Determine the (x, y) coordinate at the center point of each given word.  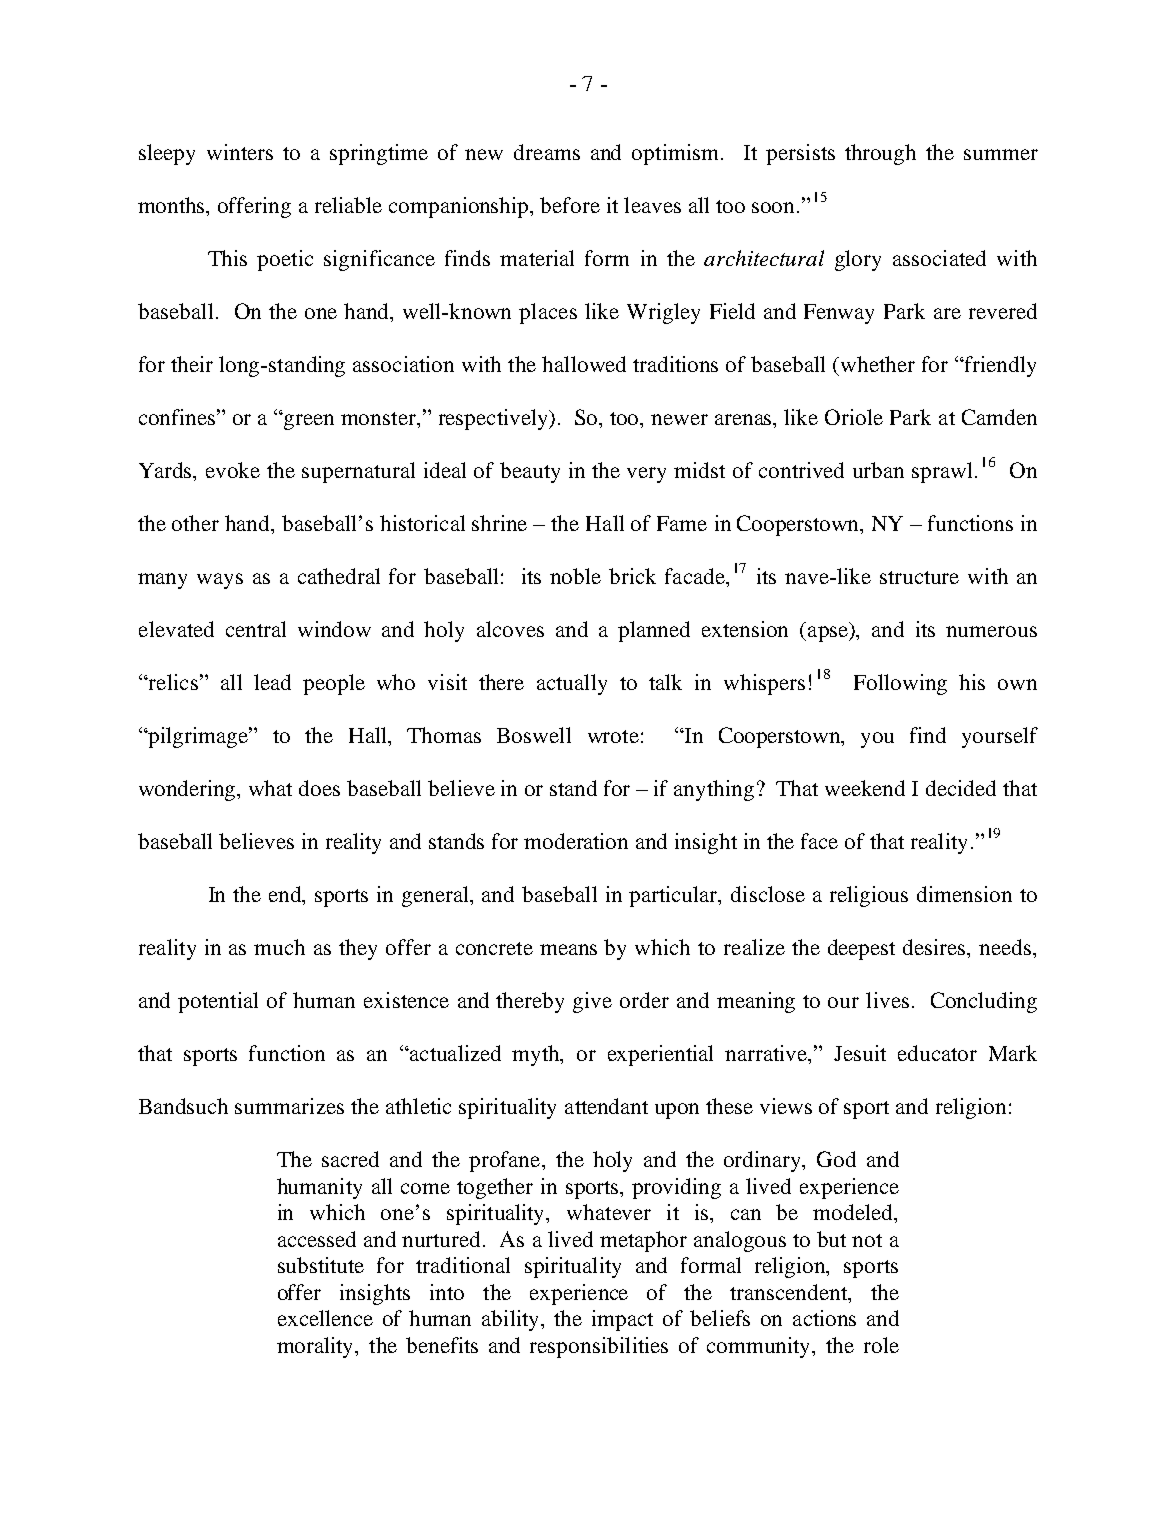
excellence (325, 1318)
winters (240, 152)
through (880, 154)
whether (878, 364)
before (570, 205)
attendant (606, 1106)
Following (900, 684)
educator (937, 1053)
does (319, 788)
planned (654, 631)
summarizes (289, 1106)
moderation (576, 841)
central (256, 629)
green (309, 422)
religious (869, 896)
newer (679, 419)
